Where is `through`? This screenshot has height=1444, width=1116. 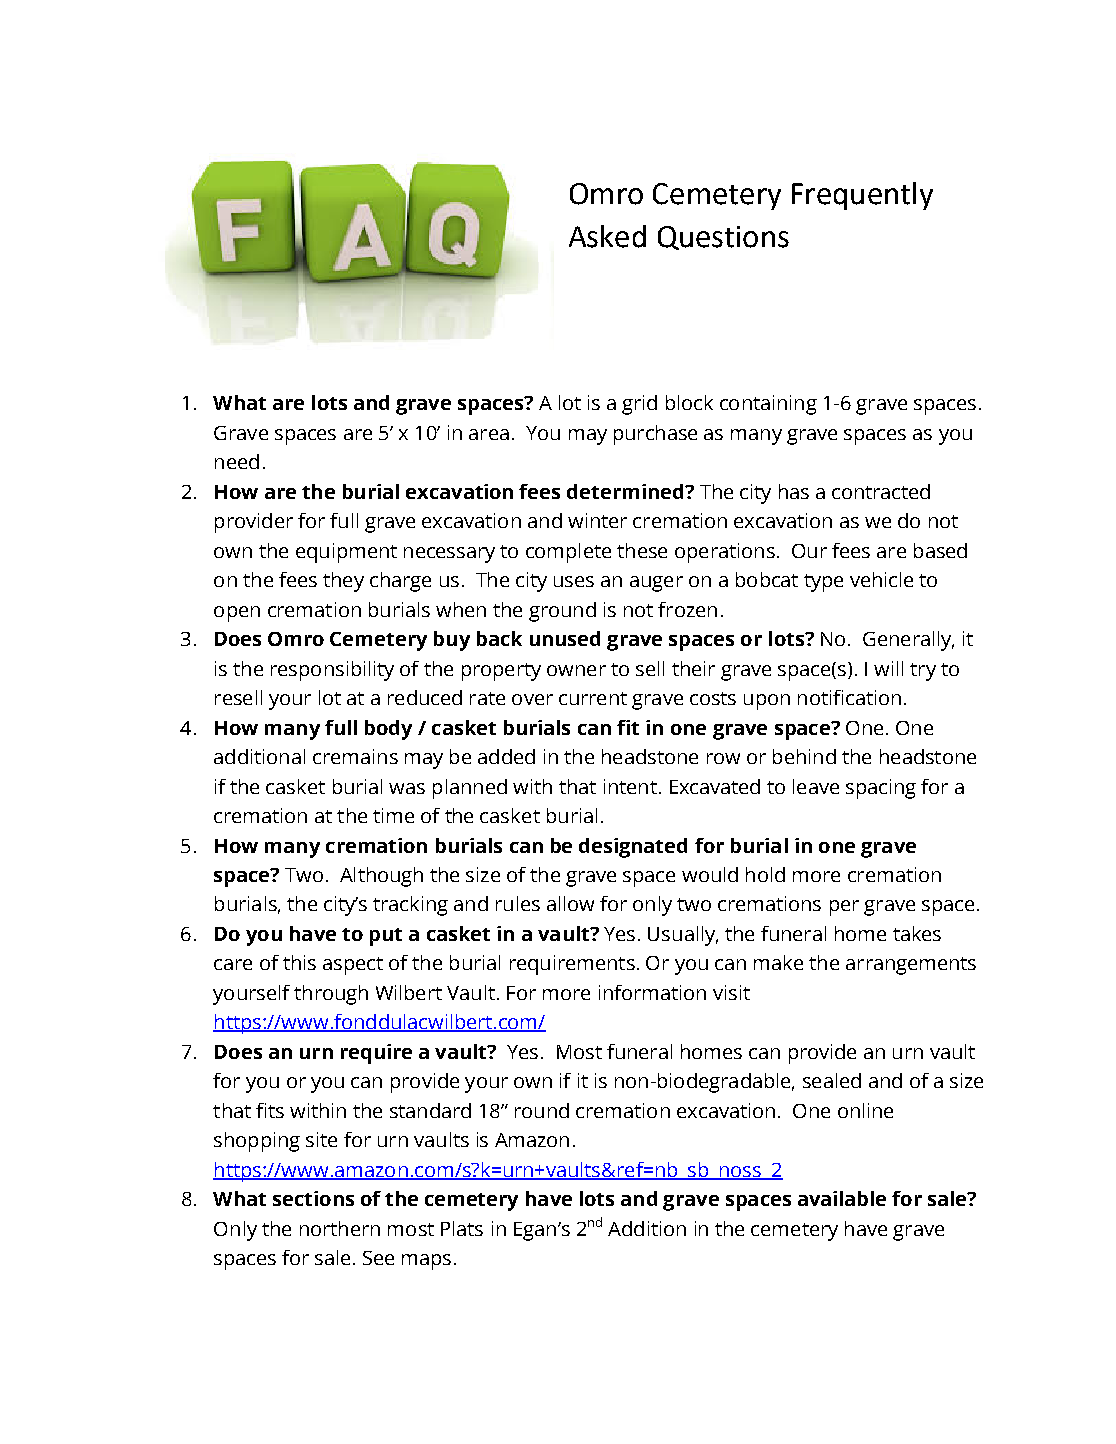 through is located at coordinates (331, 995).
